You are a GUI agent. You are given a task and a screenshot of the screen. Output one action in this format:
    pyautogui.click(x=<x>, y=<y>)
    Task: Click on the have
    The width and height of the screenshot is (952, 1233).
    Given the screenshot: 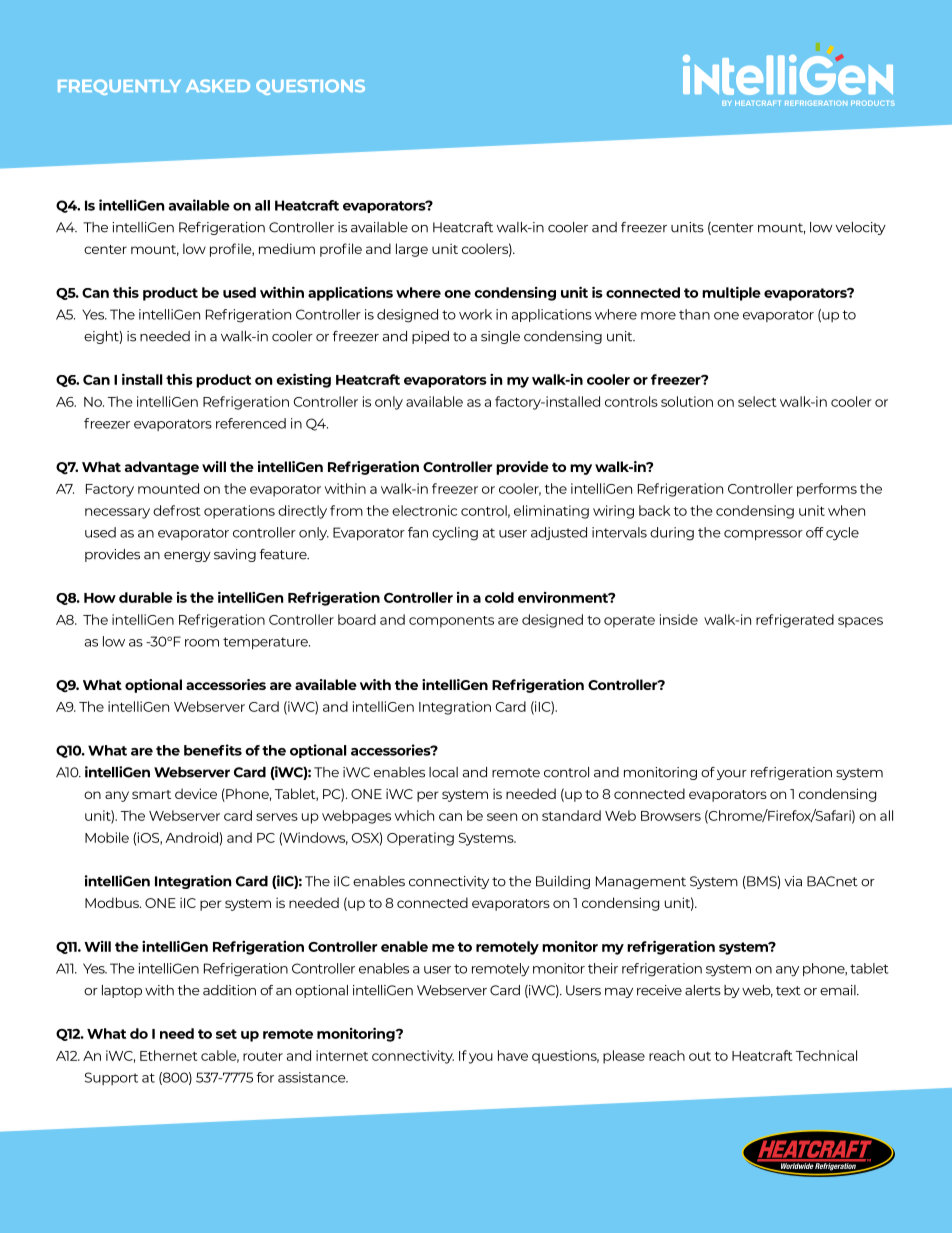 What is the action you would take?
    pyautogui.click(x=513, y=1055)
